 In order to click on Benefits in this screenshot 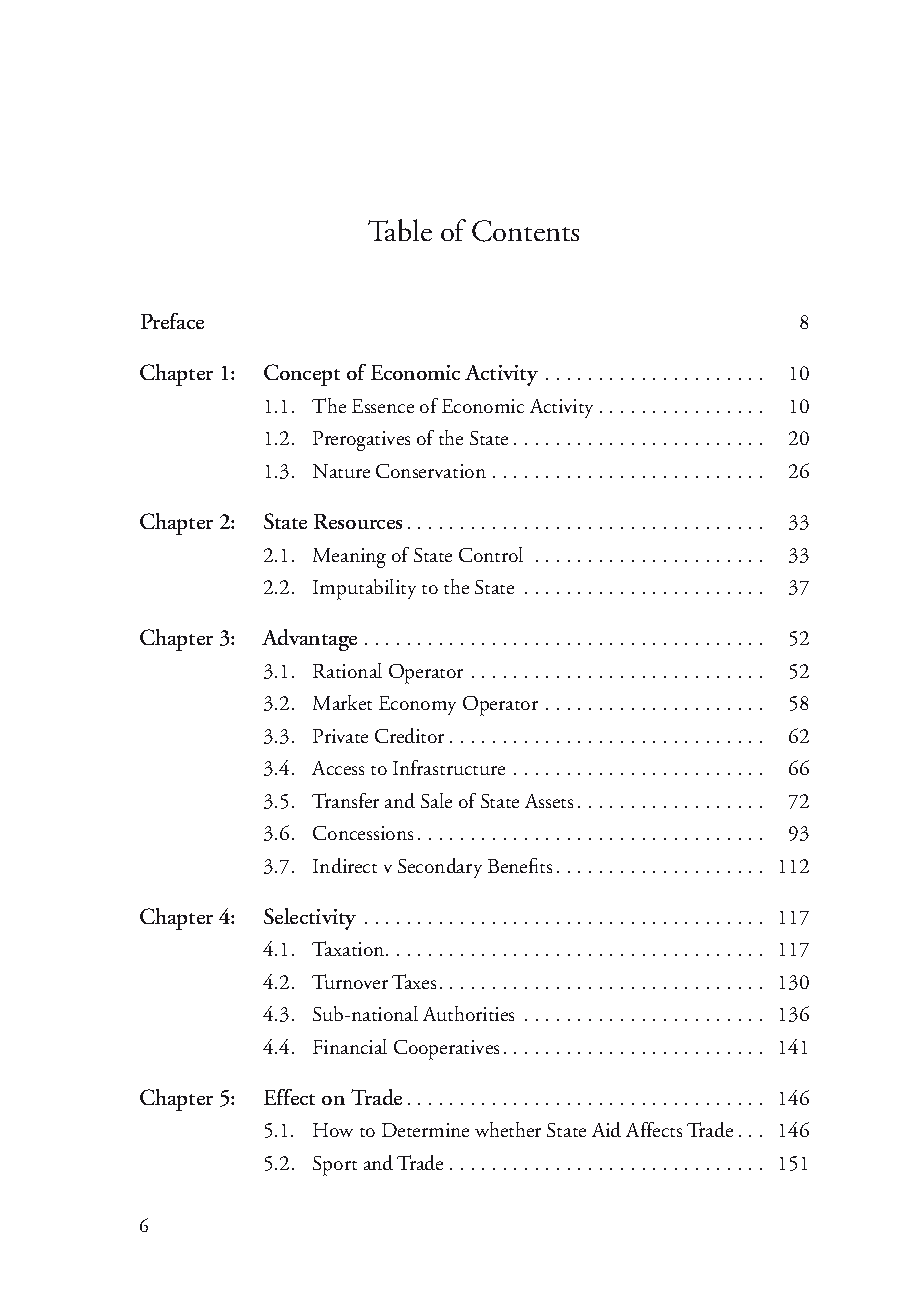, I will do `click(520, 865)`.
